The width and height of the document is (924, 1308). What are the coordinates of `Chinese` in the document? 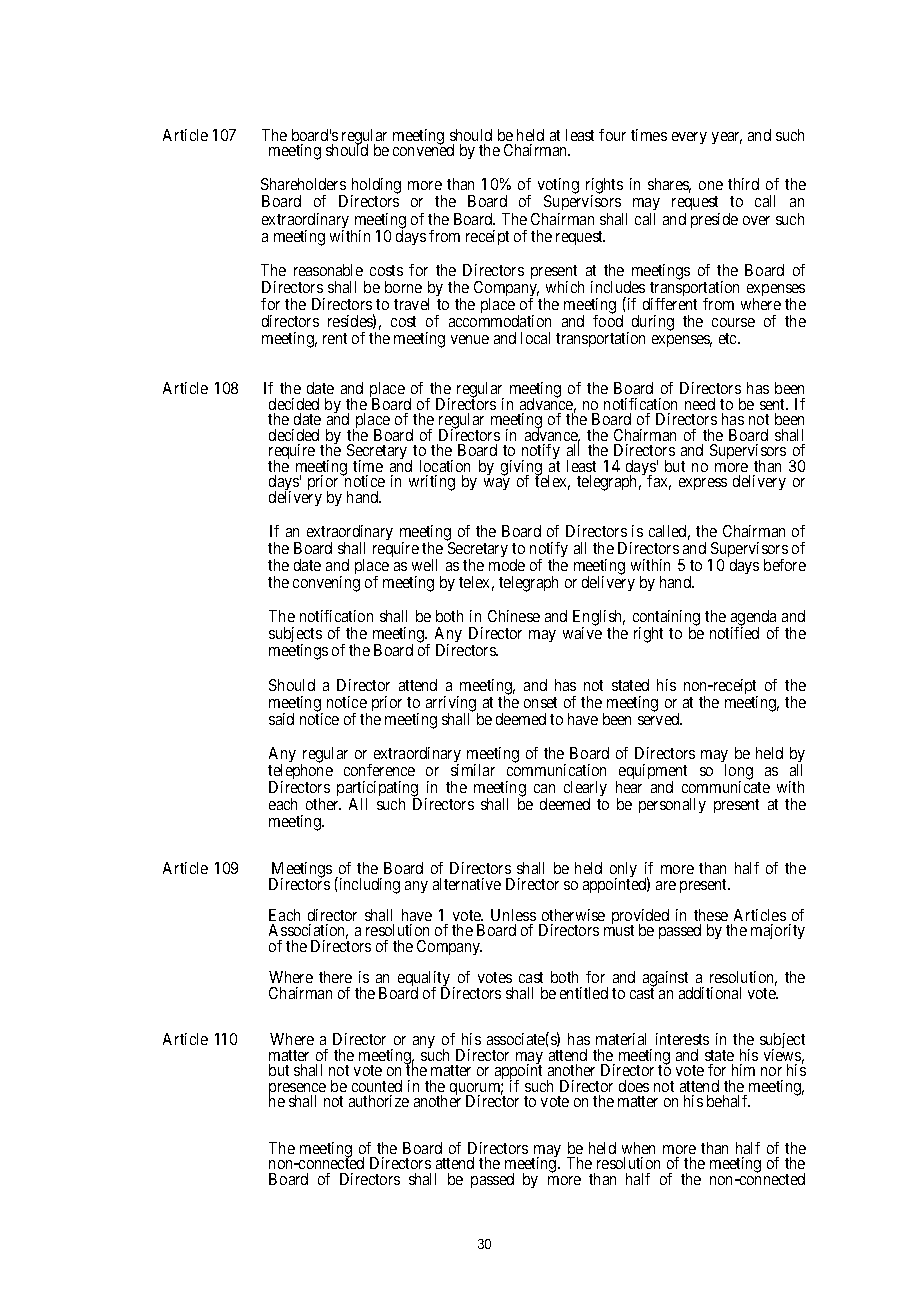 It's located at (514, 616).
